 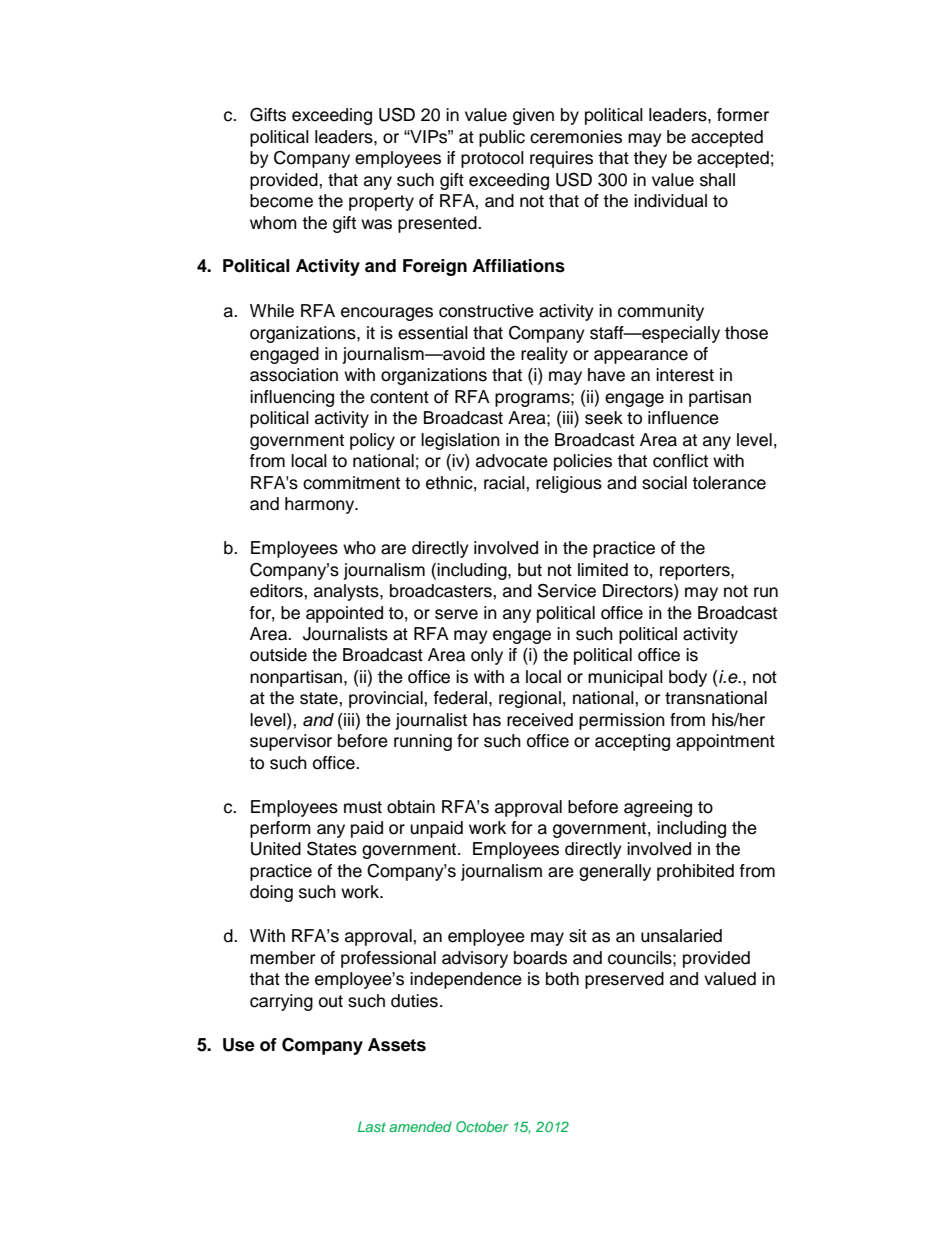 I want to click on agreeing, so click(x=658, y=808).
